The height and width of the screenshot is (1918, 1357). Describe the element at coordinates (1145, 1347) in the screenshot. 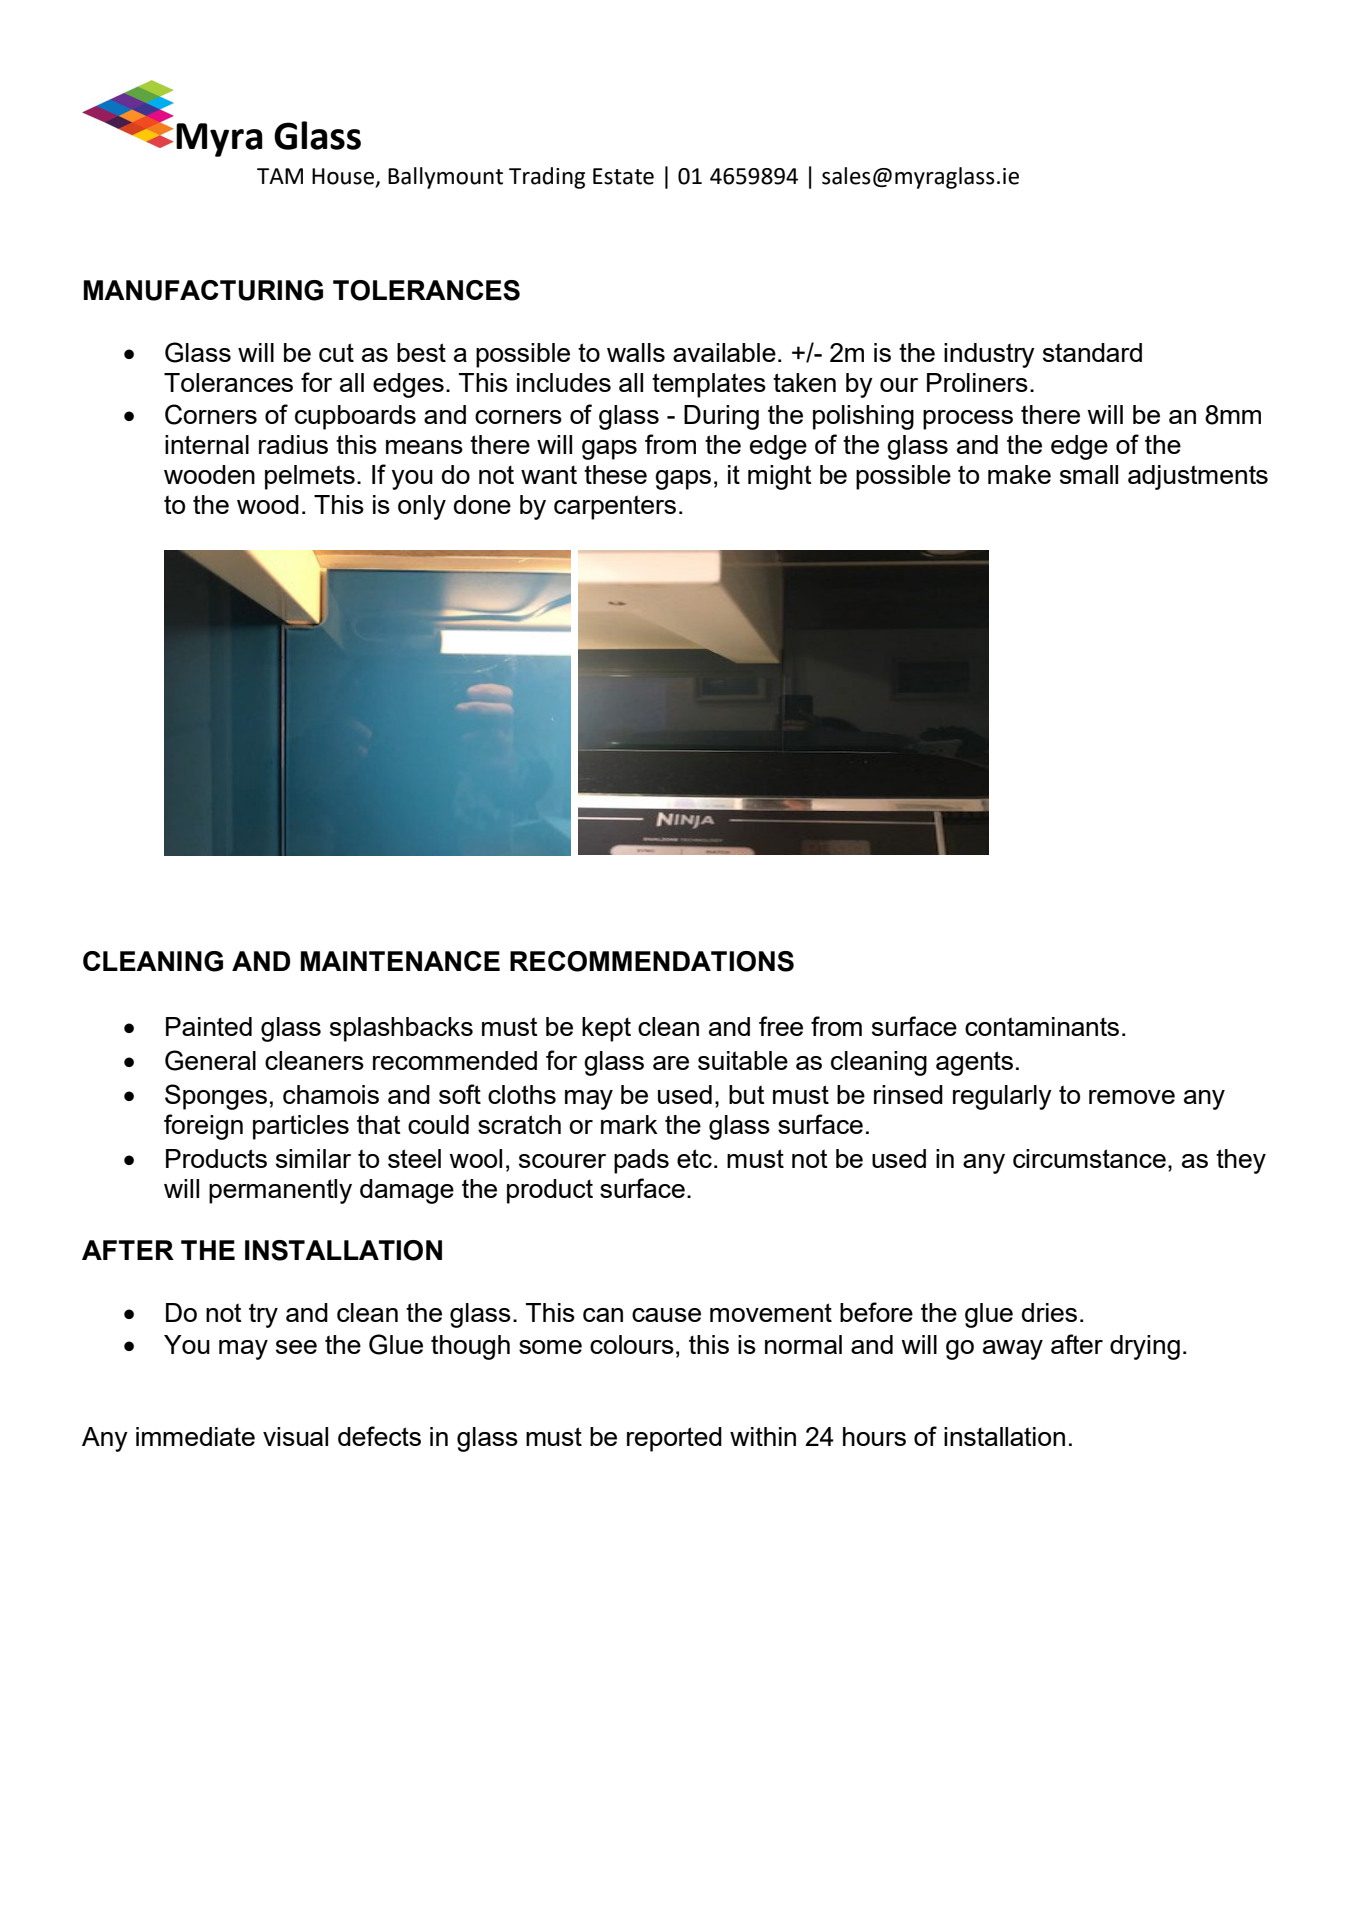

I see `drying` at that location.
